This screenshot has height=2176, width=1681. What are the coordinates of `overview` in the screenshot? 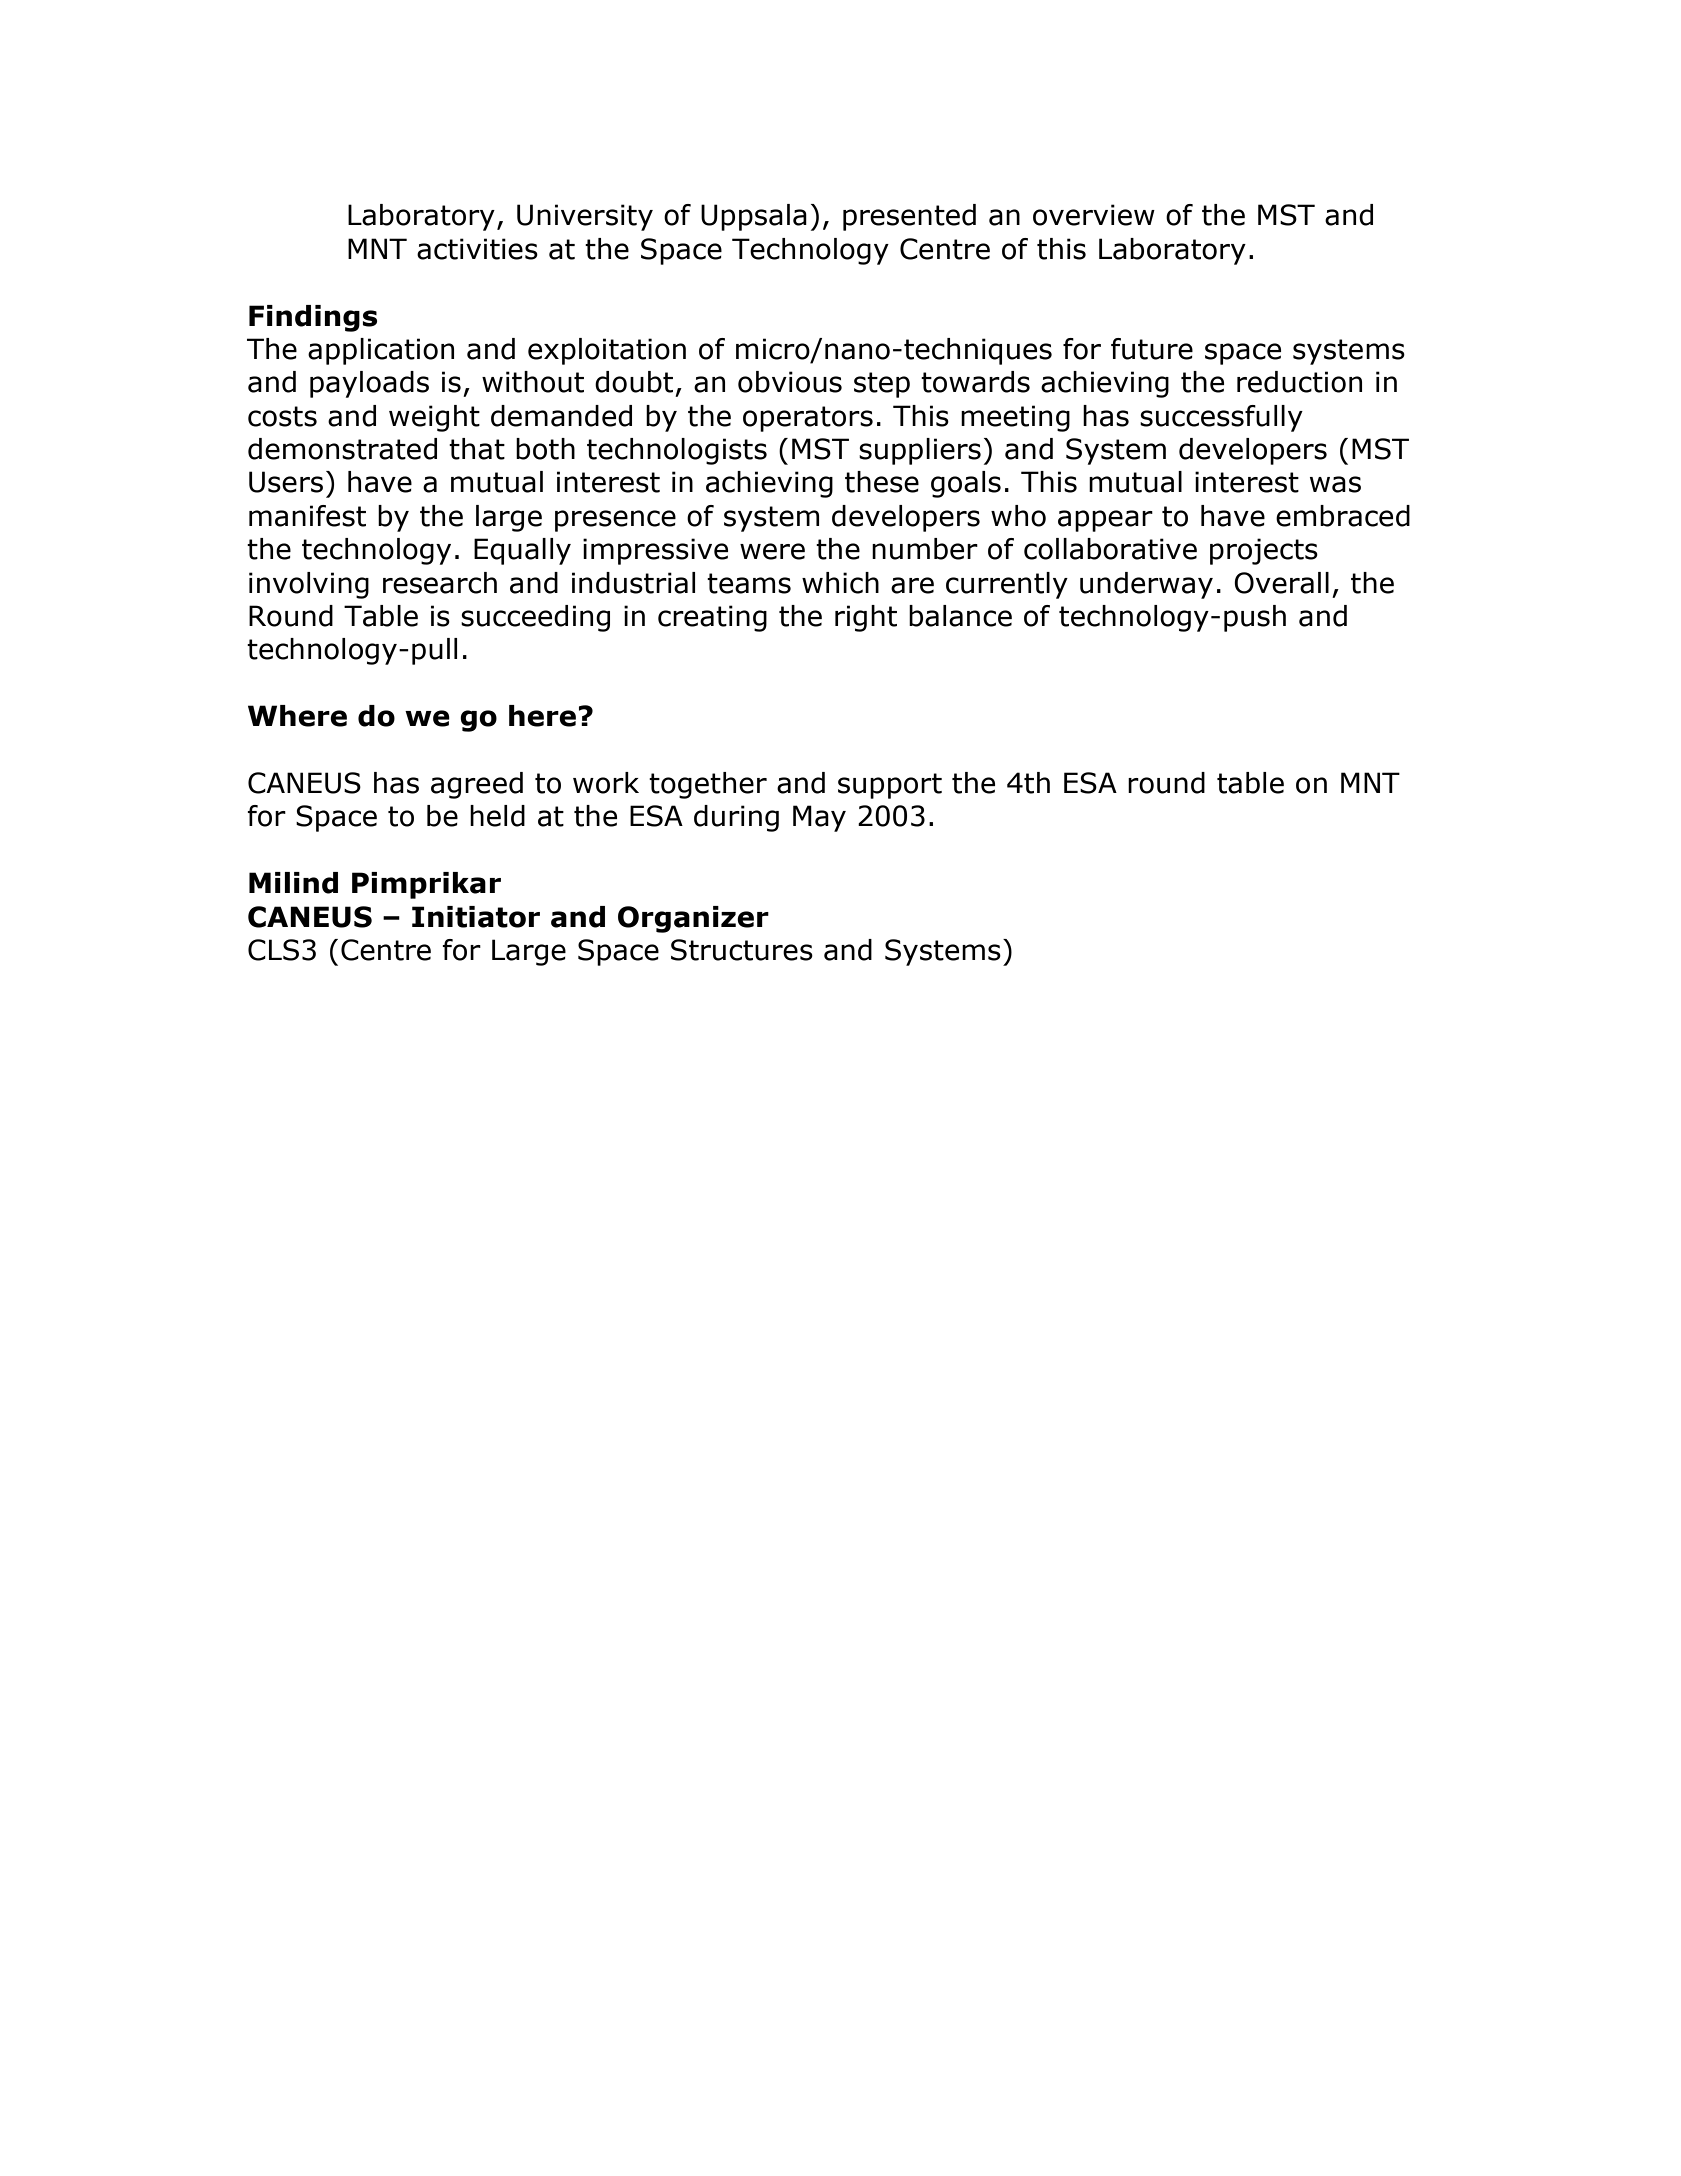 It's located at (1094, 215).
